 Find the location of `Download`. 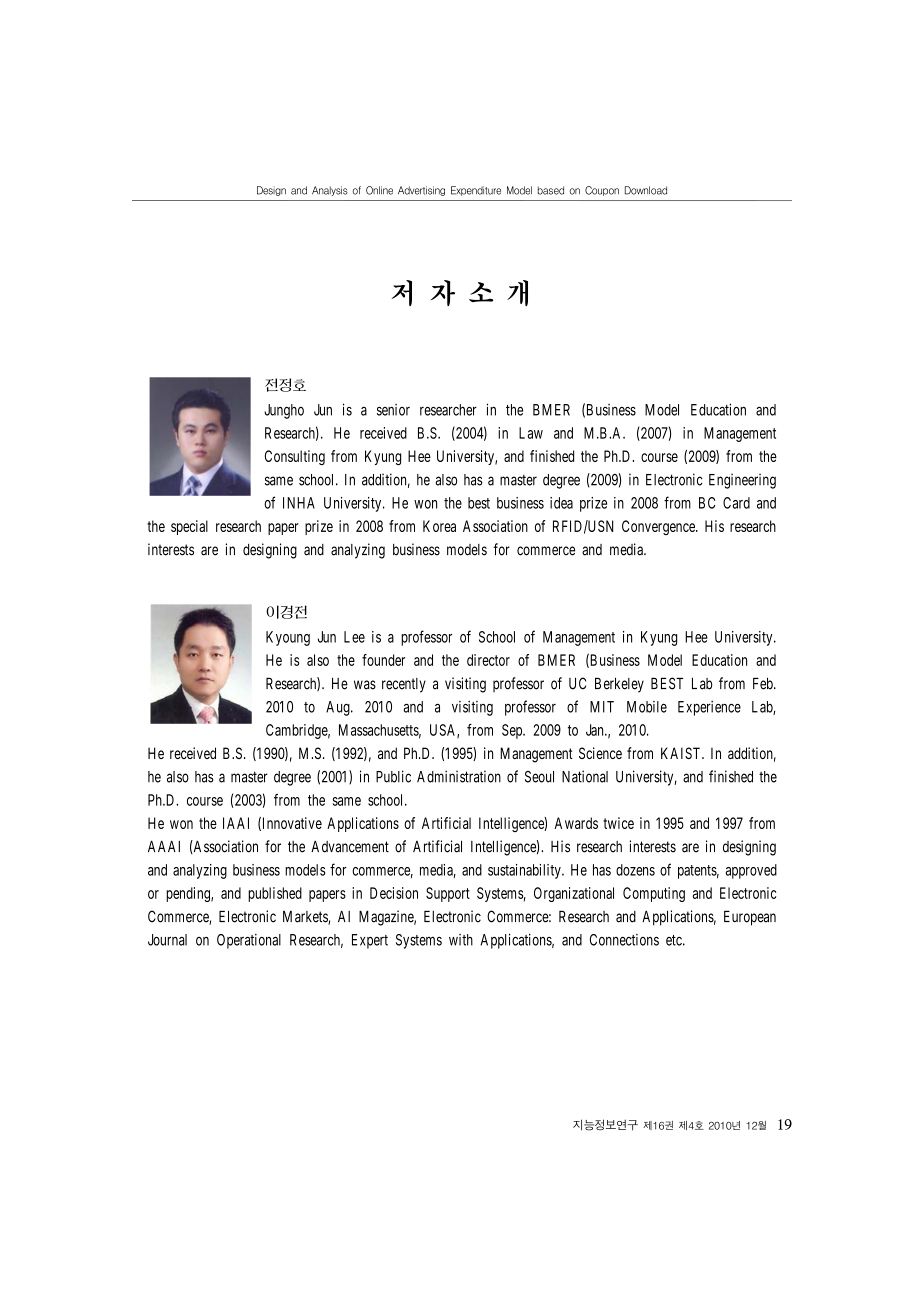

Download is located at coordinates (646, 190).
